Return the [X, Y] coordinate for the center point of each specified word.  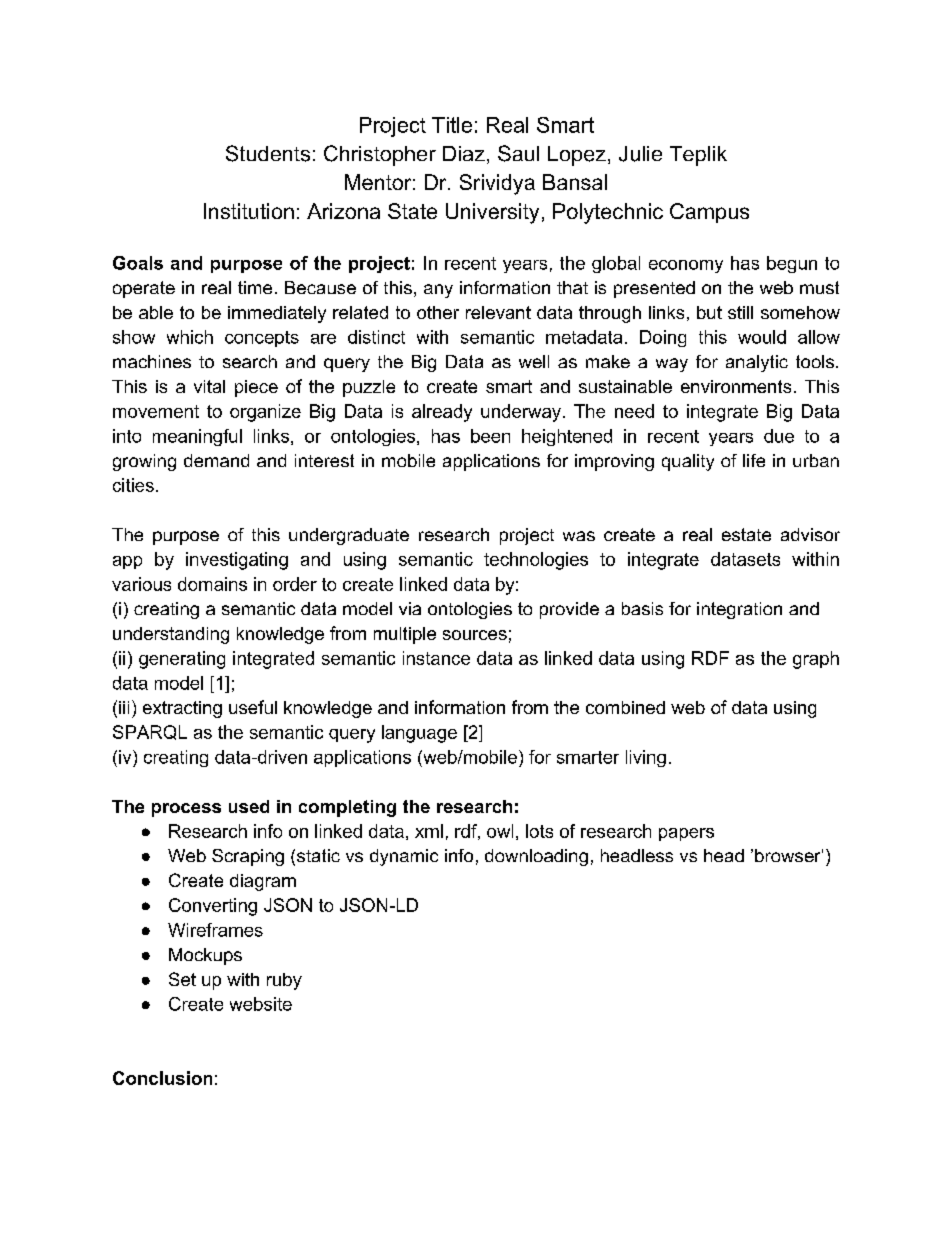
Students [268, 153]
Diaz [464, 153]
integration [739, 610]
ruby [284, 981]
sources [475, 635]
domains [212, 584]
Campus [709, 213]
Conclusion [162, 1078]
